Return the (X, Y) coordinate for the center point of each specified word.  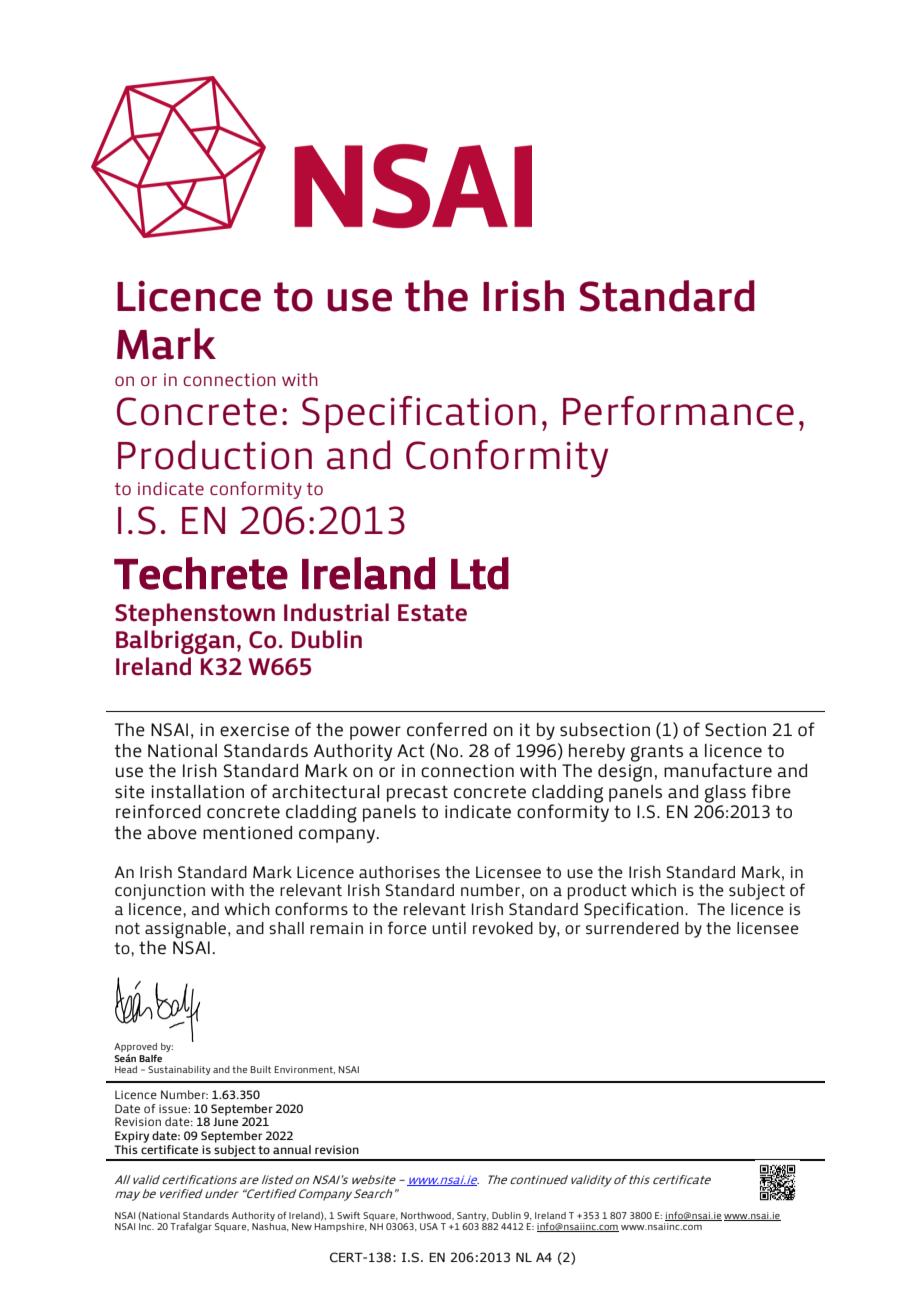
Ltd (480, 573)
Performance (678, 411)
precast (417, 793)
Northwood (427, 1215)
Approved (135, 1049)
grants (657, 753)
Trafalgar (191, 1228)
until (449, 928)
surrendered (632, 928)
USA (429, 1226)
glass (725, 794)
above (172, 833)
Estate (432, 613)
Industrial (336, 612)
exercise (254, 730)
